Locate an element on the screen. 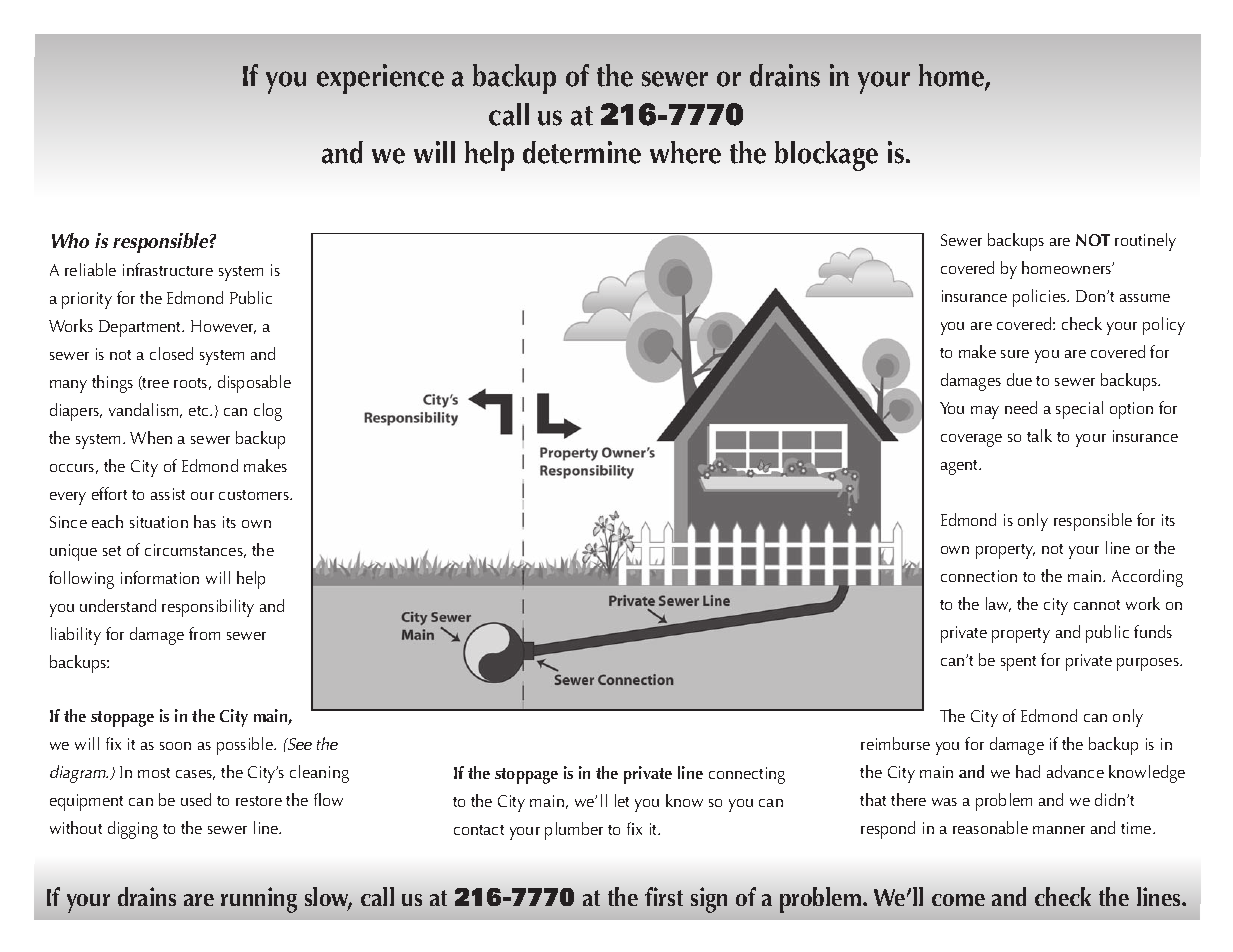  determine is located at coordinates (582, 152).
